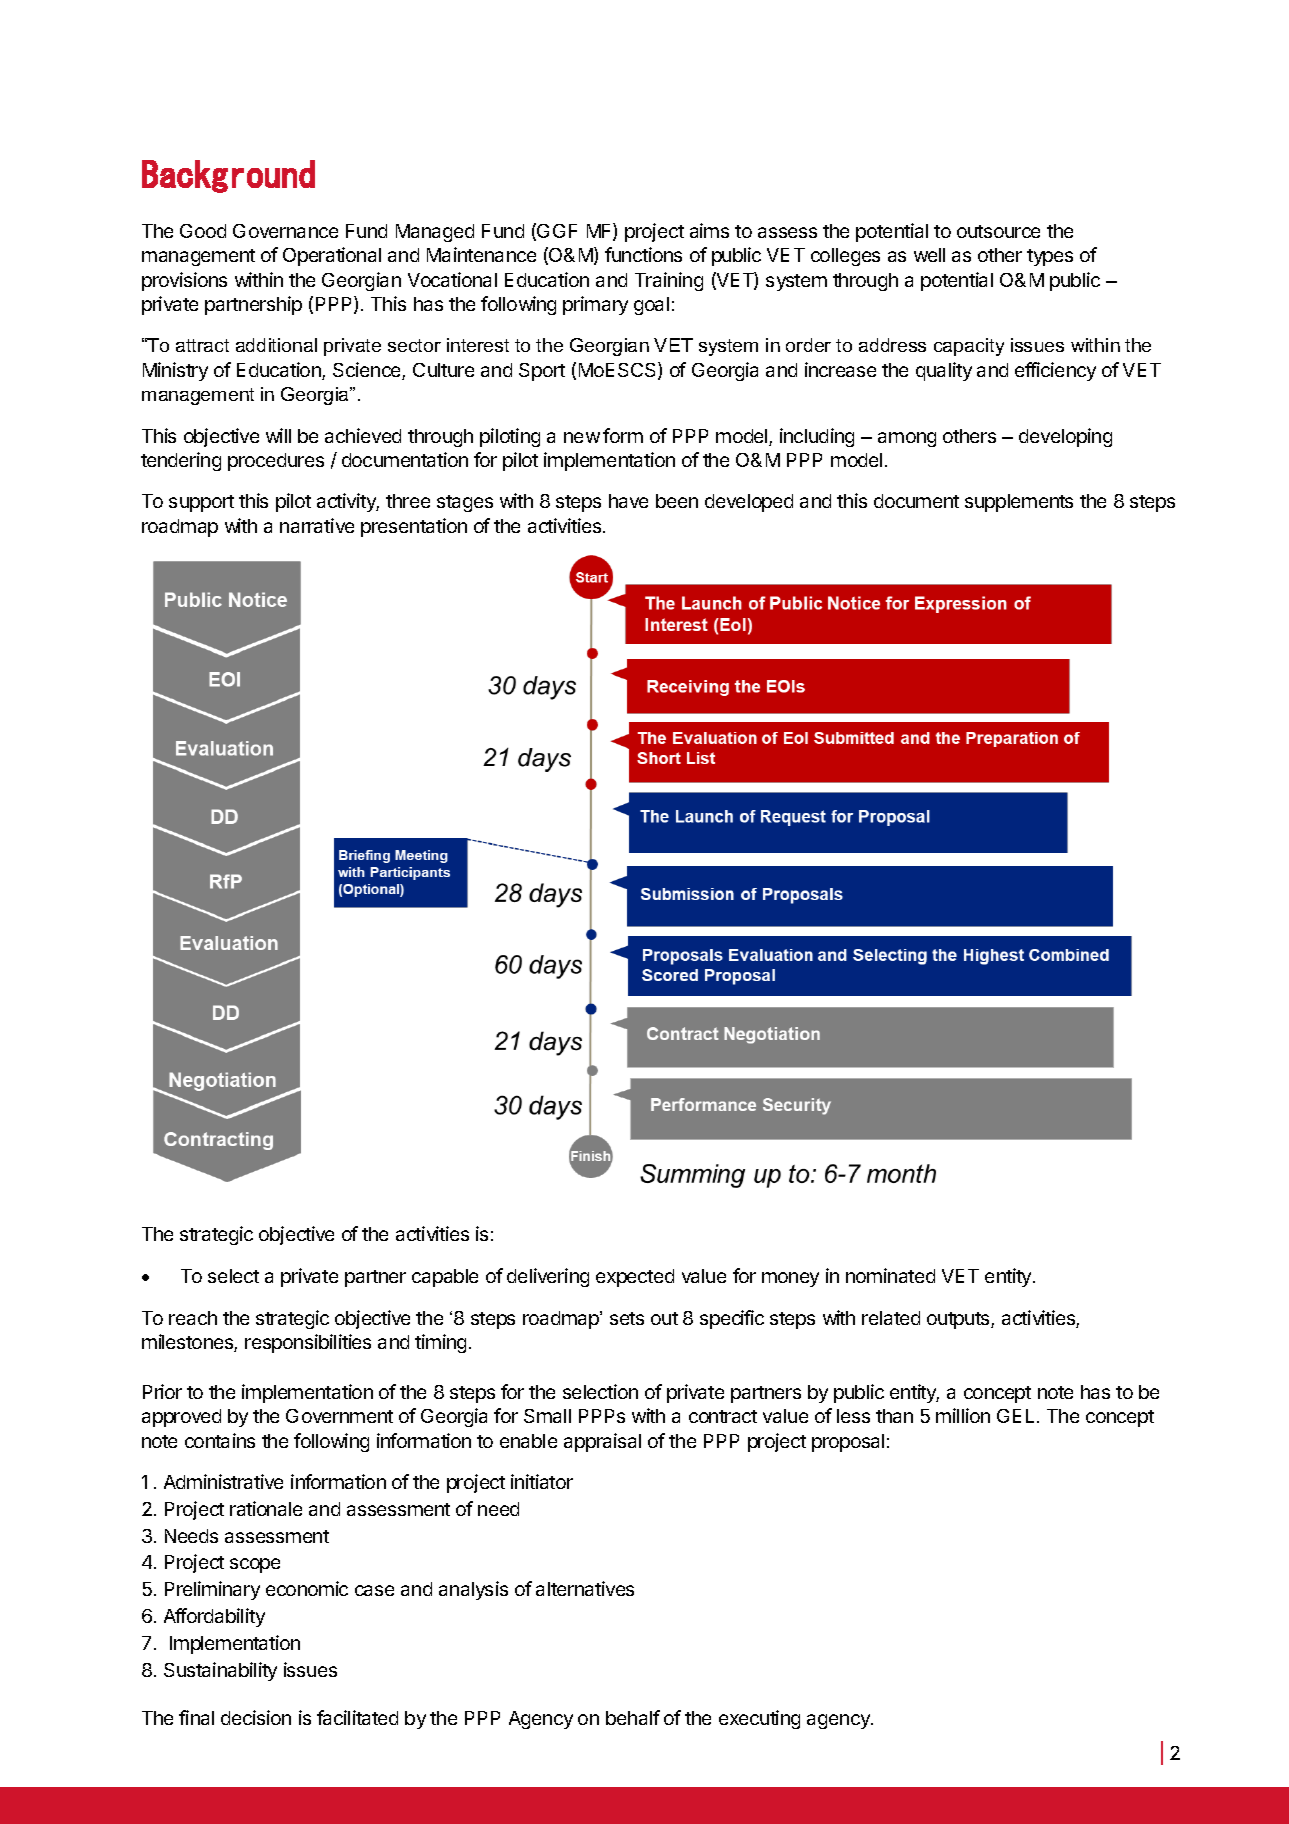 This image has height=1824, width=1289. What do you see at coordinates (643, 254) in the image?
I see `functions` at bounding box center [643, 254].
